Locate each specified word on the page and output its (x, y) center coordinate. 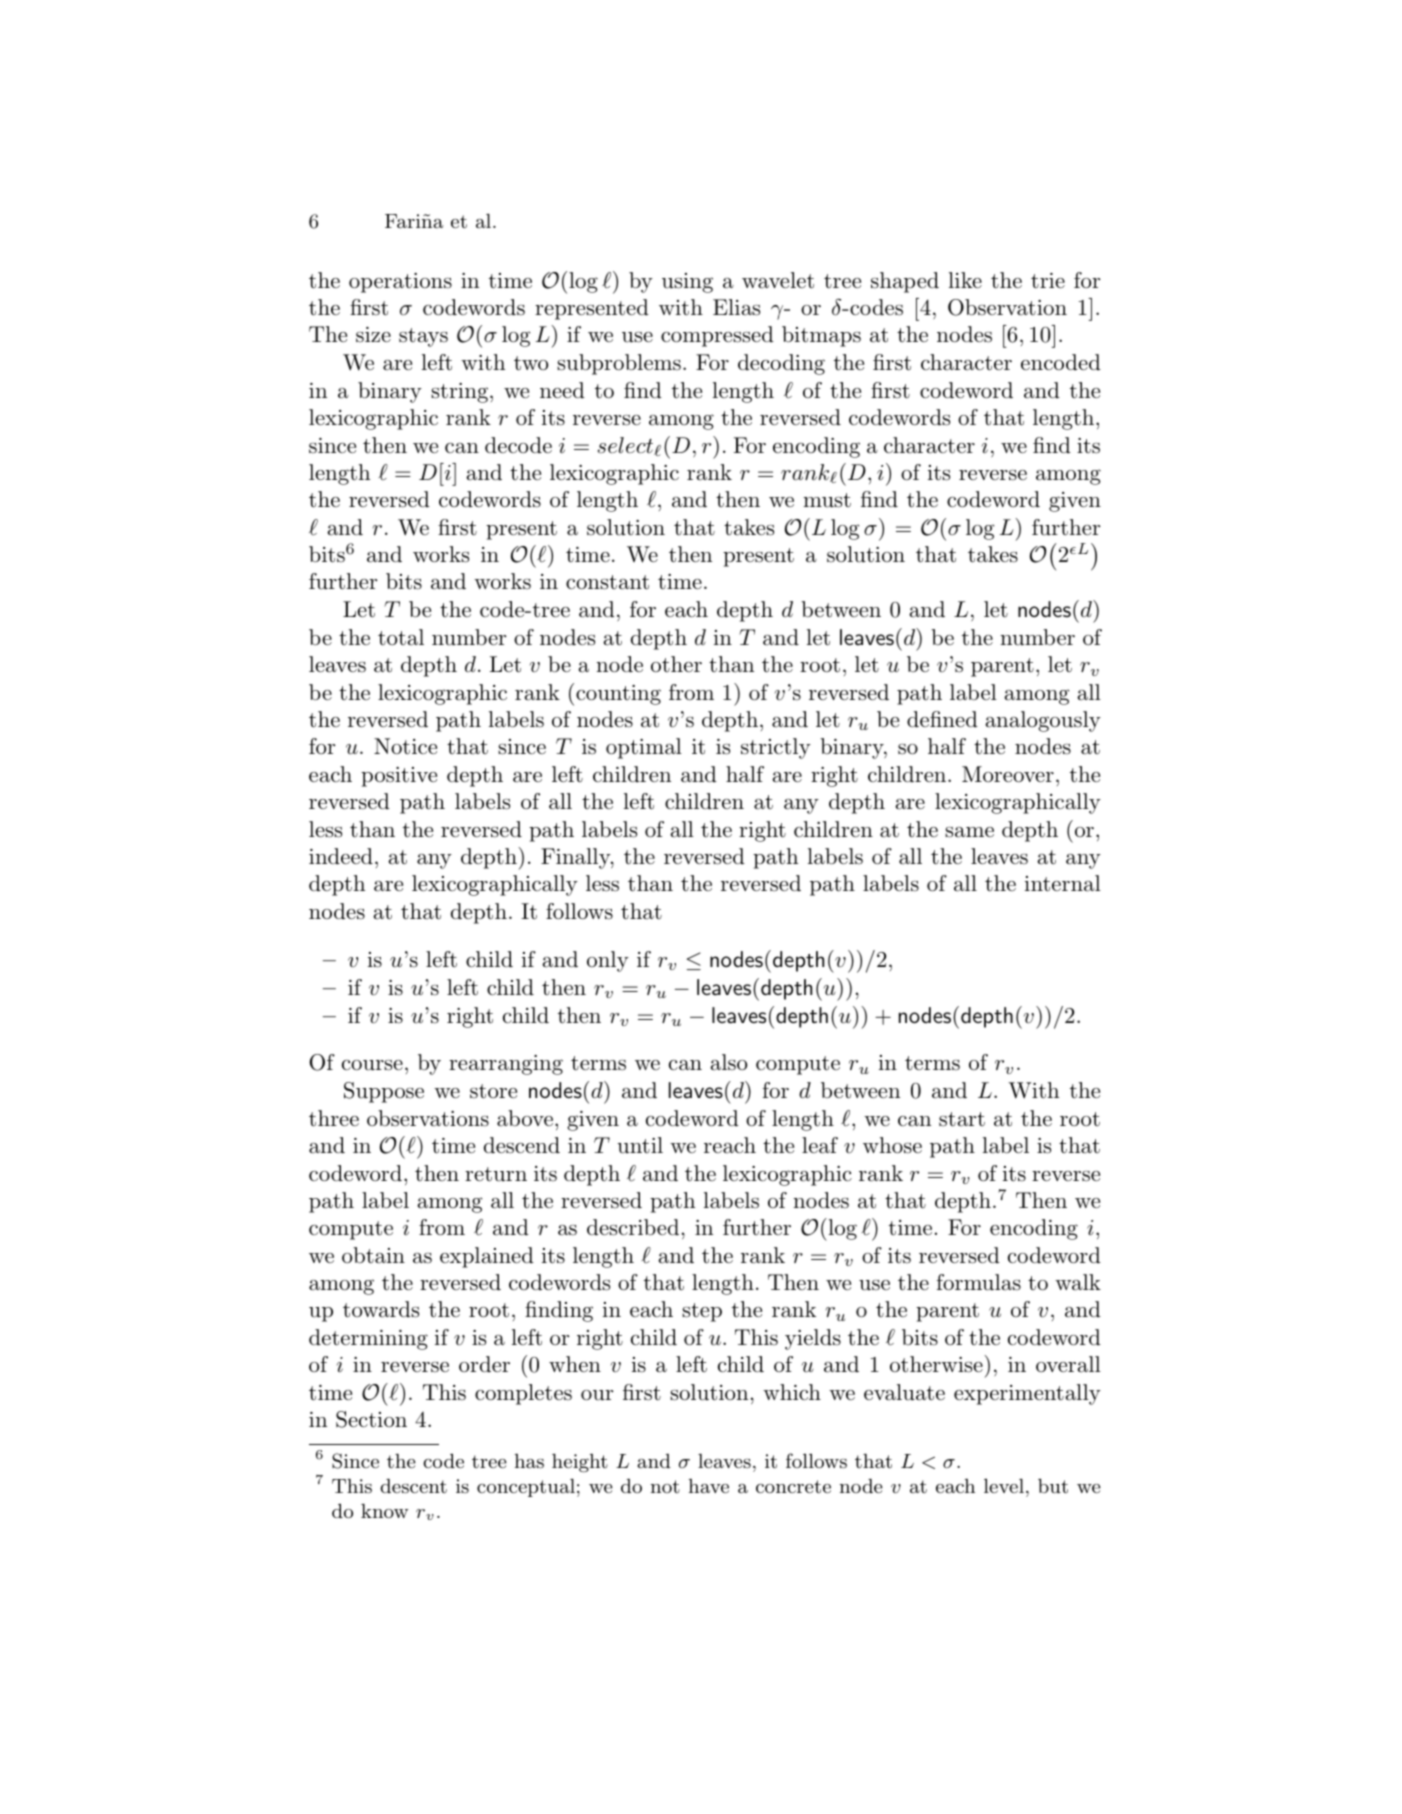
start (962, 1119)
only (608, 961)
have (709, 1486)
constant (607, 582)
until (640, 1145)
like (965, 280)
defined (942, 719)
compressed (717, 336)
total (401, 637)
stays (423, 337)
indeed (341, 856)
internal (1063, 883)
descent (413, 1486)
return (496, 1174)
